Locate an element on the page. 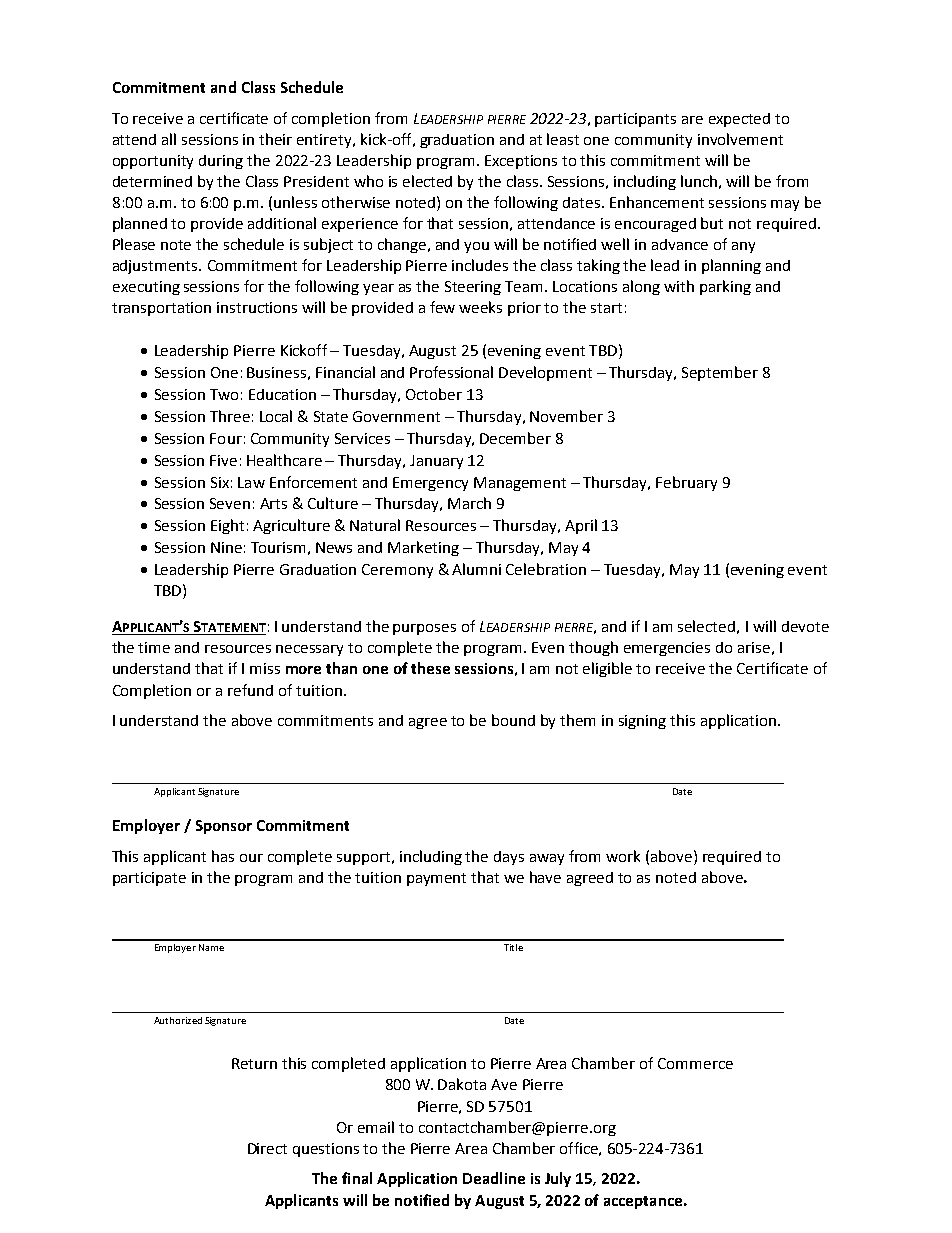  during is located at coordinates (221, 162).
